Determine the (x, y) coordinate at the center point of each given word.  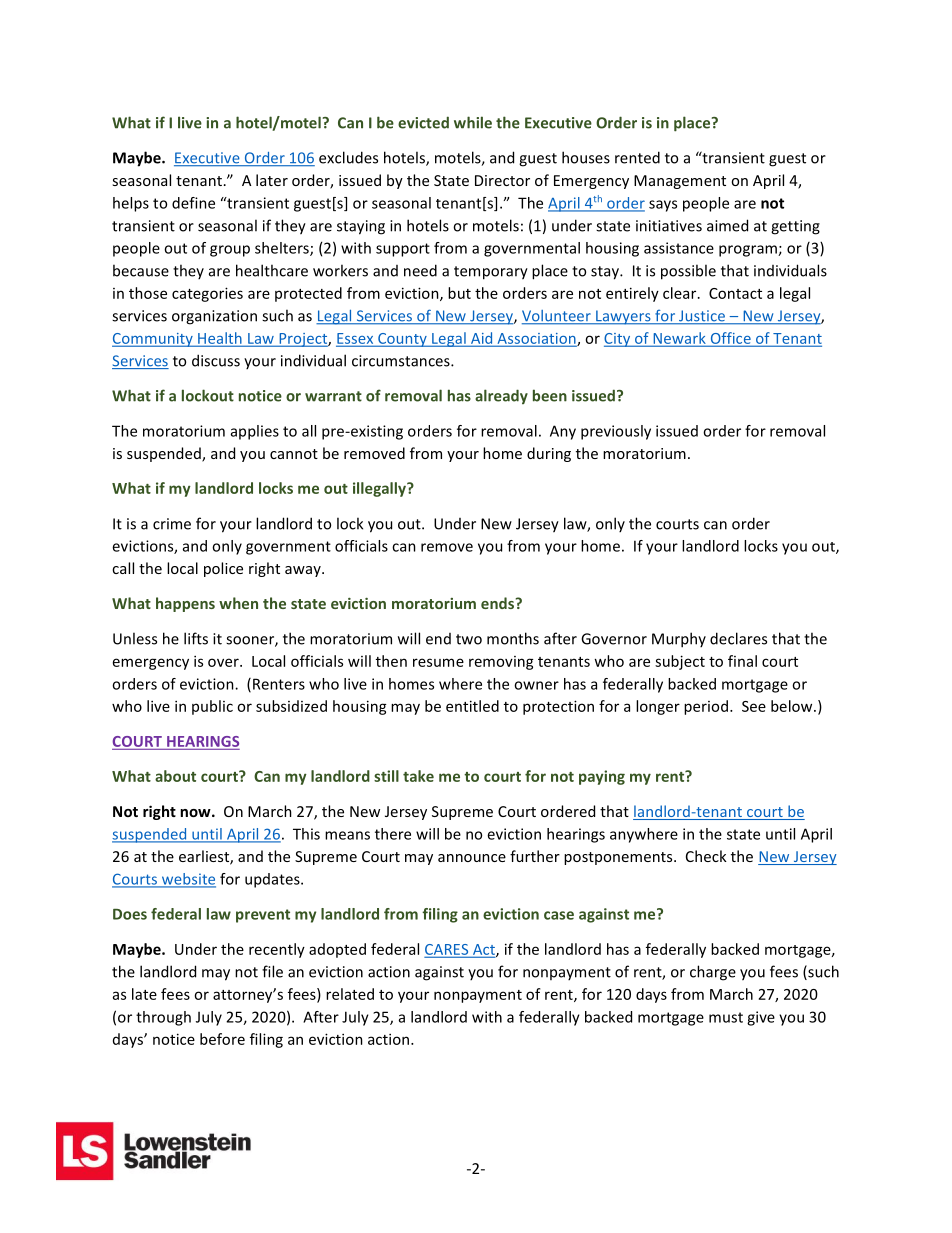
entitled (472, 706)
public (212, 707)
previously (616, 432)
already (501, 396)
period (706, 707)
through (163, 1018)
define (193, 203)
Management (680, 182)
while (473, 122)
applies (255, 432)
